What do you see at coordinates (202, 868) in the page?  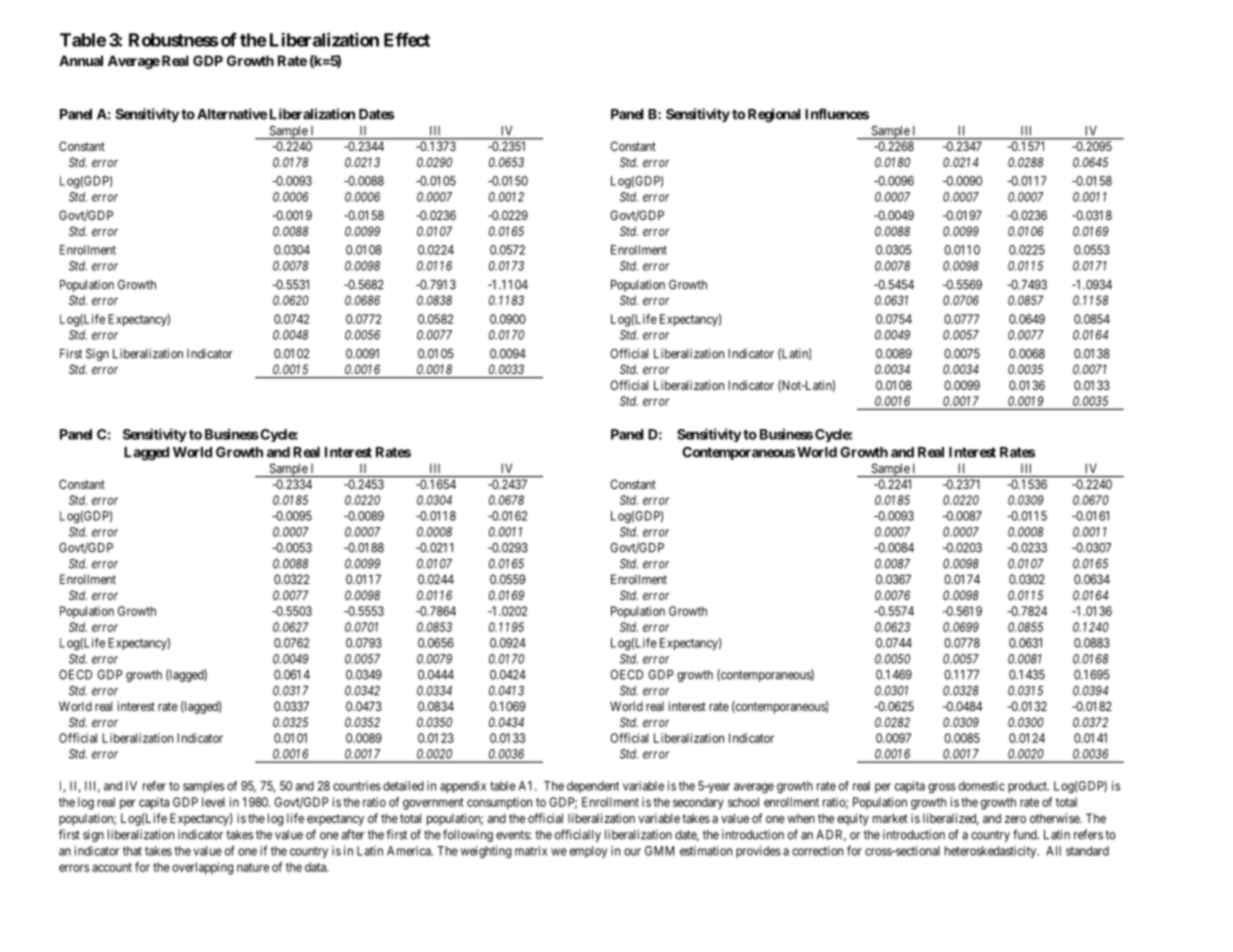 I see `overlapping` at bounding box center [202, 868].
